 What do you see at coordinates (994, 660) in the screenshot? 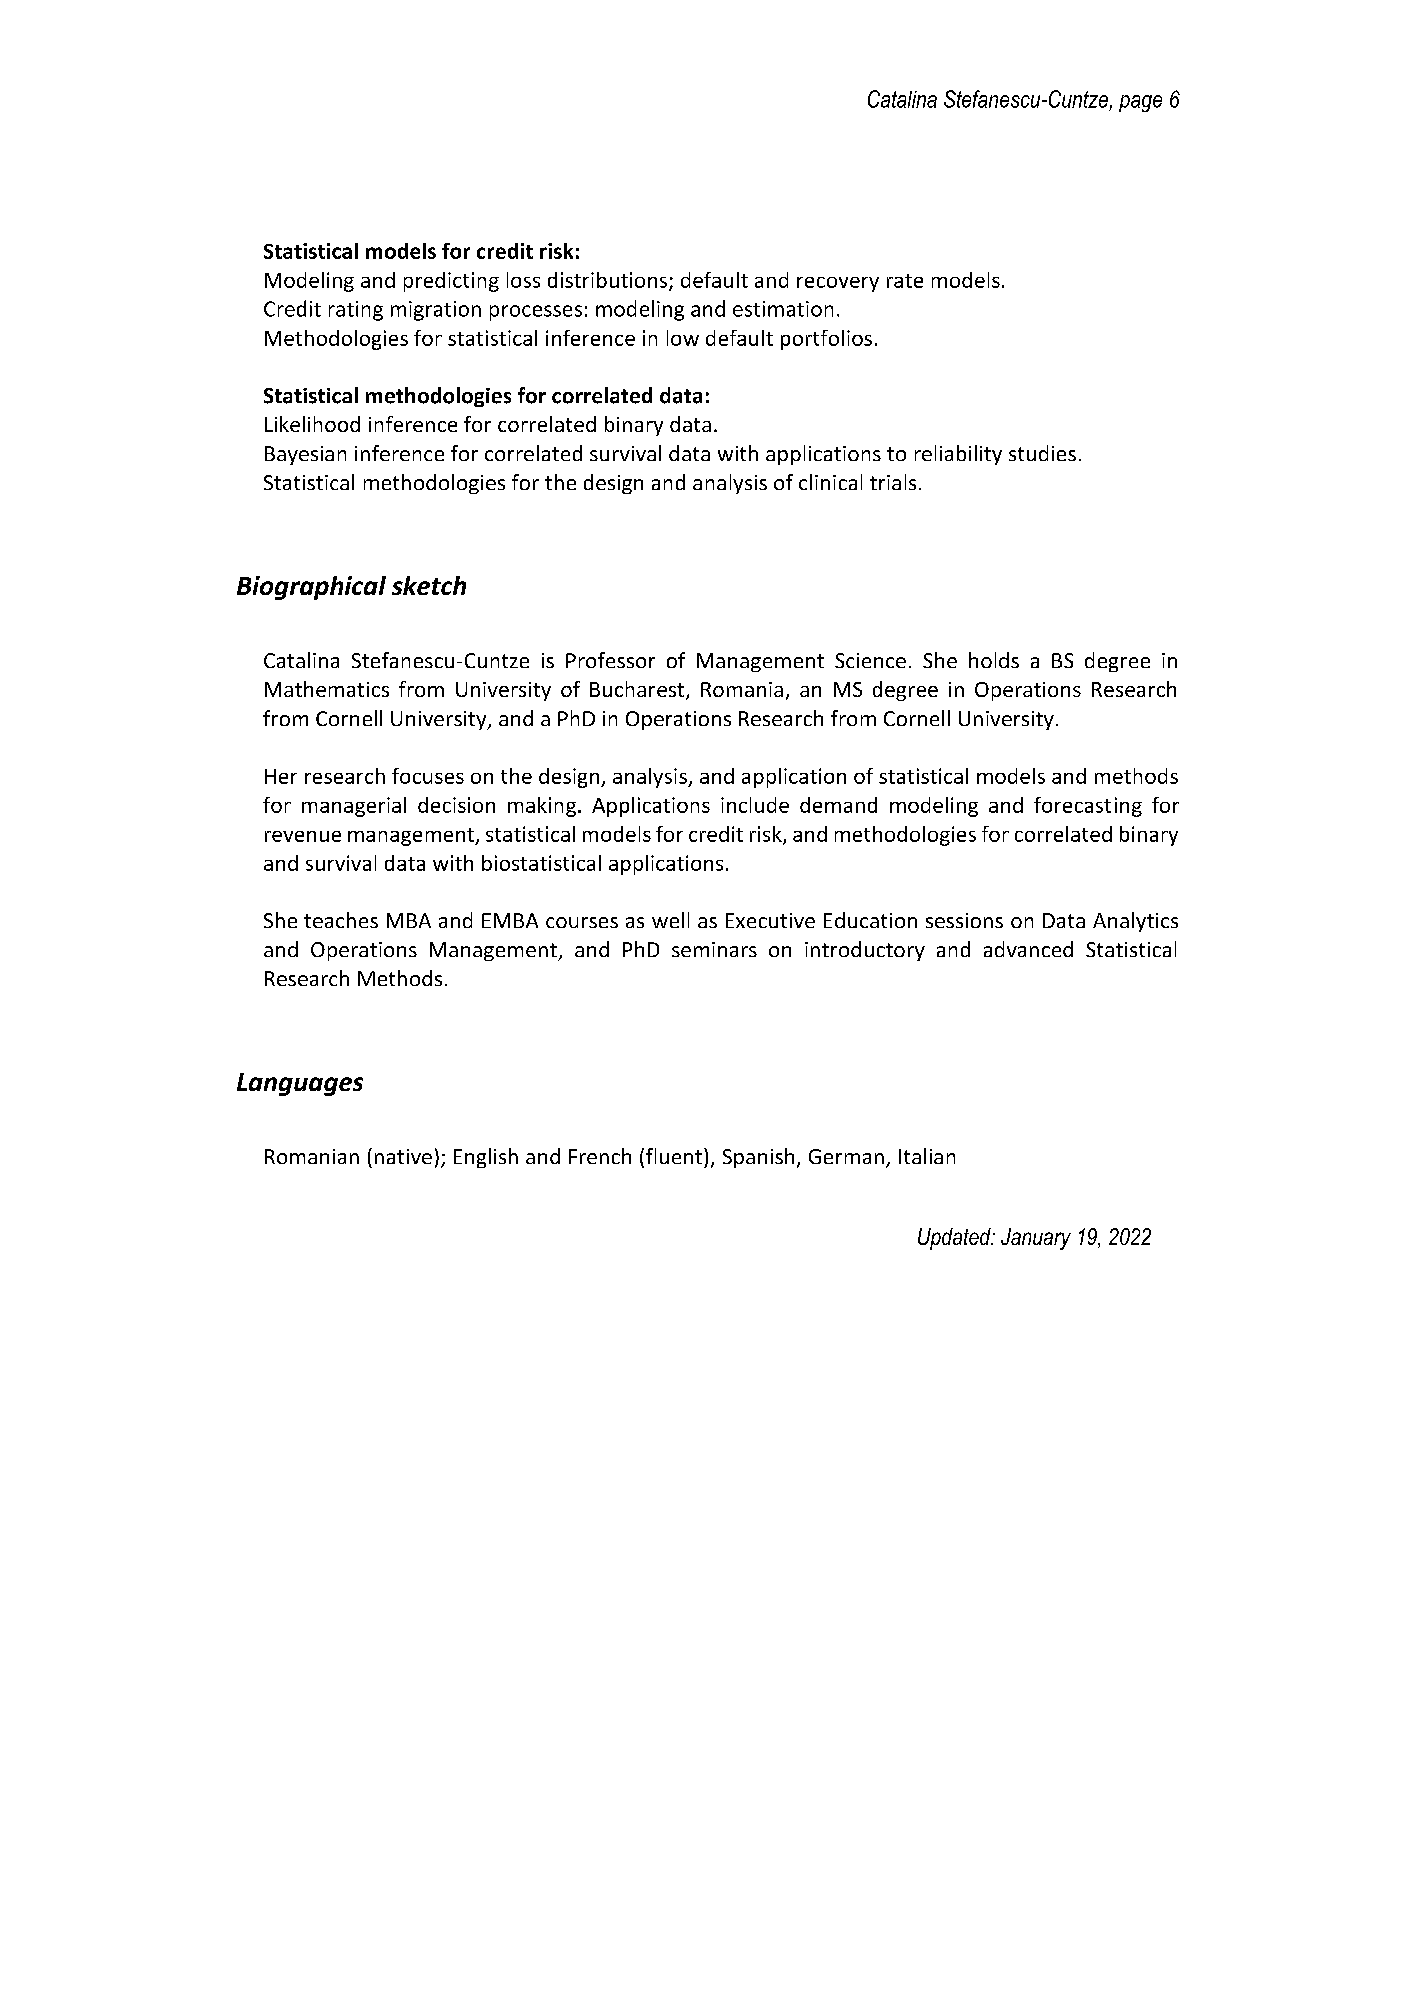
I see `holds` at bounding box center [994, 660].
